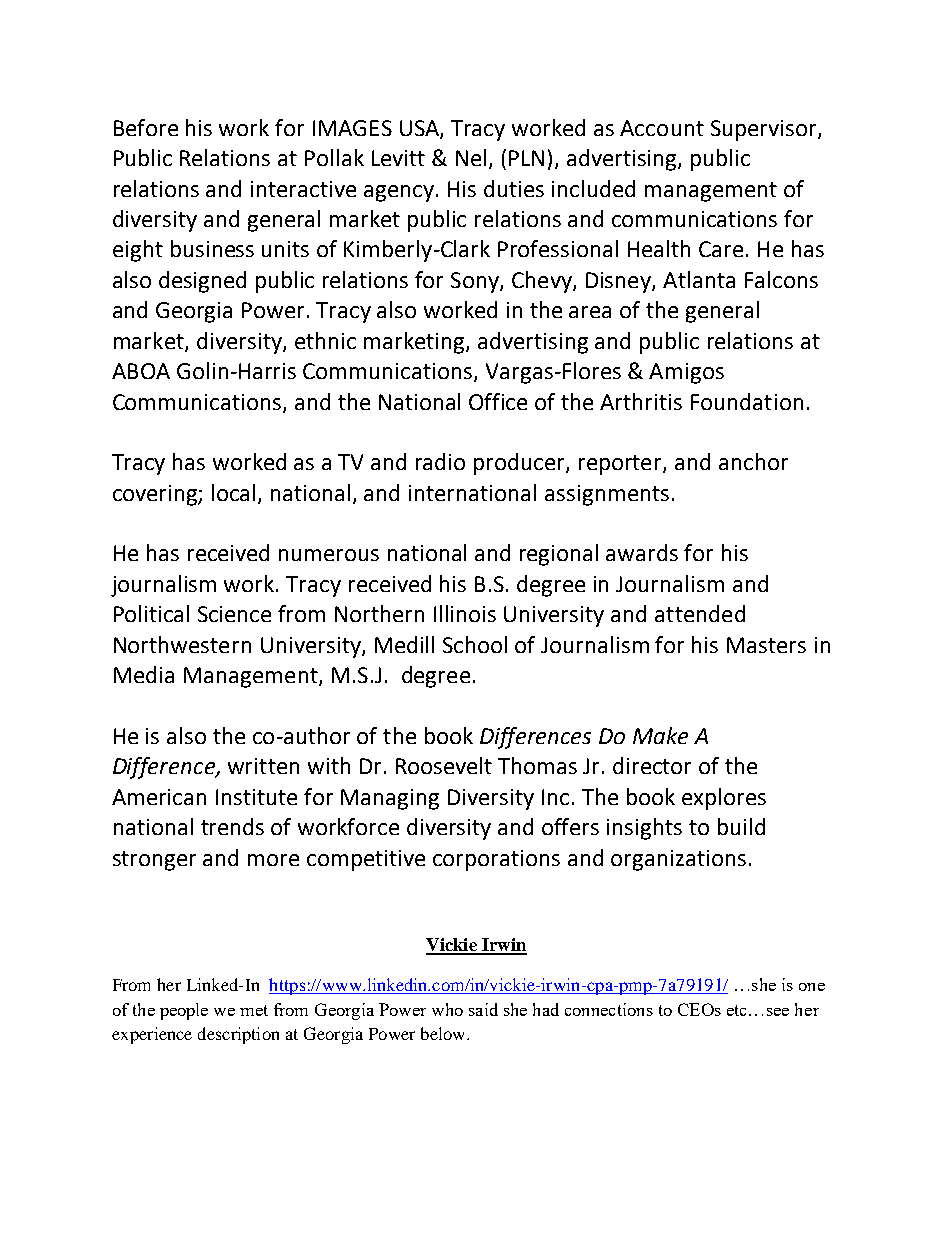 The image size is (952, 1233). I want to click on build, so click(741, 826).
